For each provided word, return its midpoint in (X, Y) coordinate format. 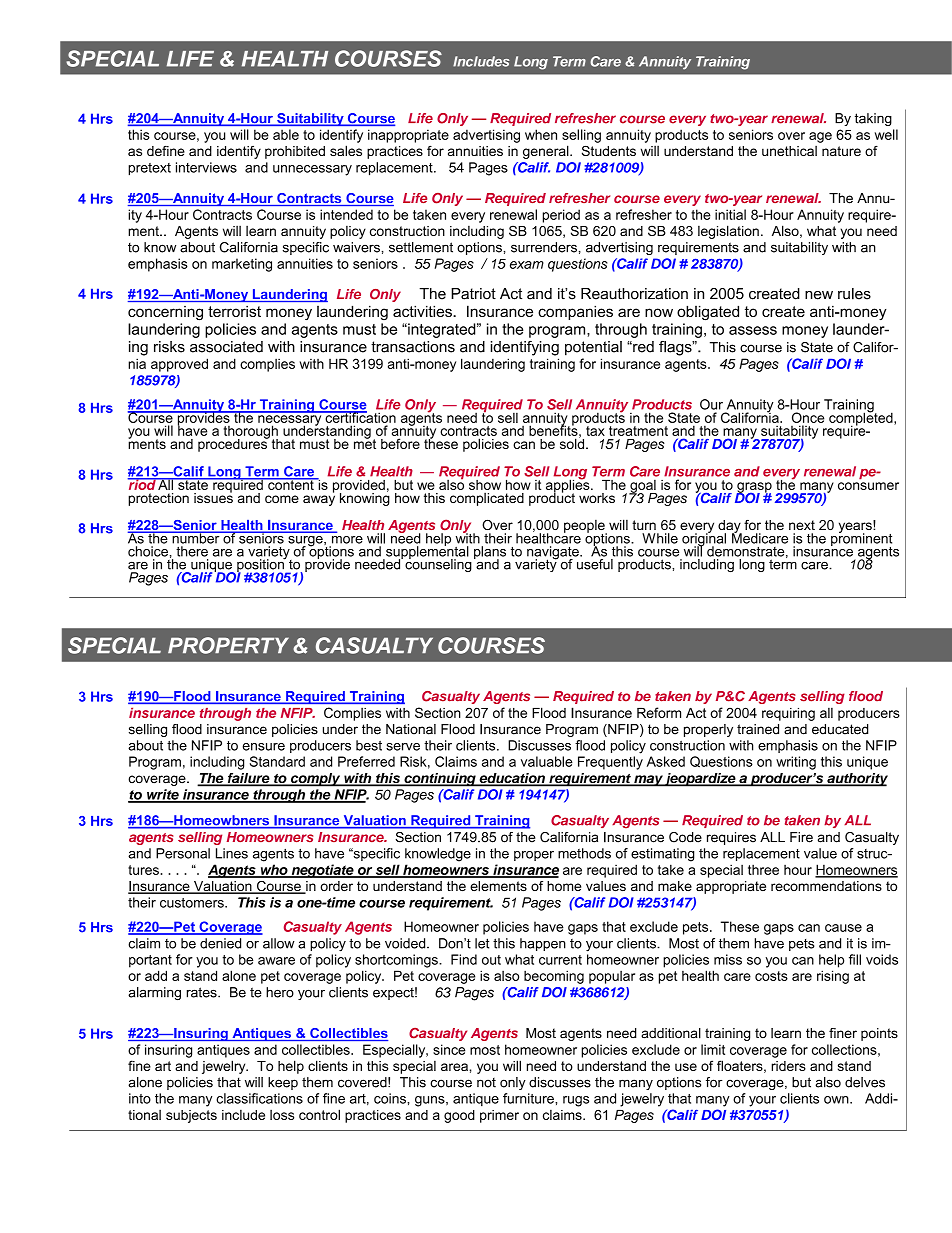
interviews (206, 167)
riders (788, 1066)
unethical (789, 151)
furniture (529, 1098)
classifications (259, 1098)
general (547, 152)
